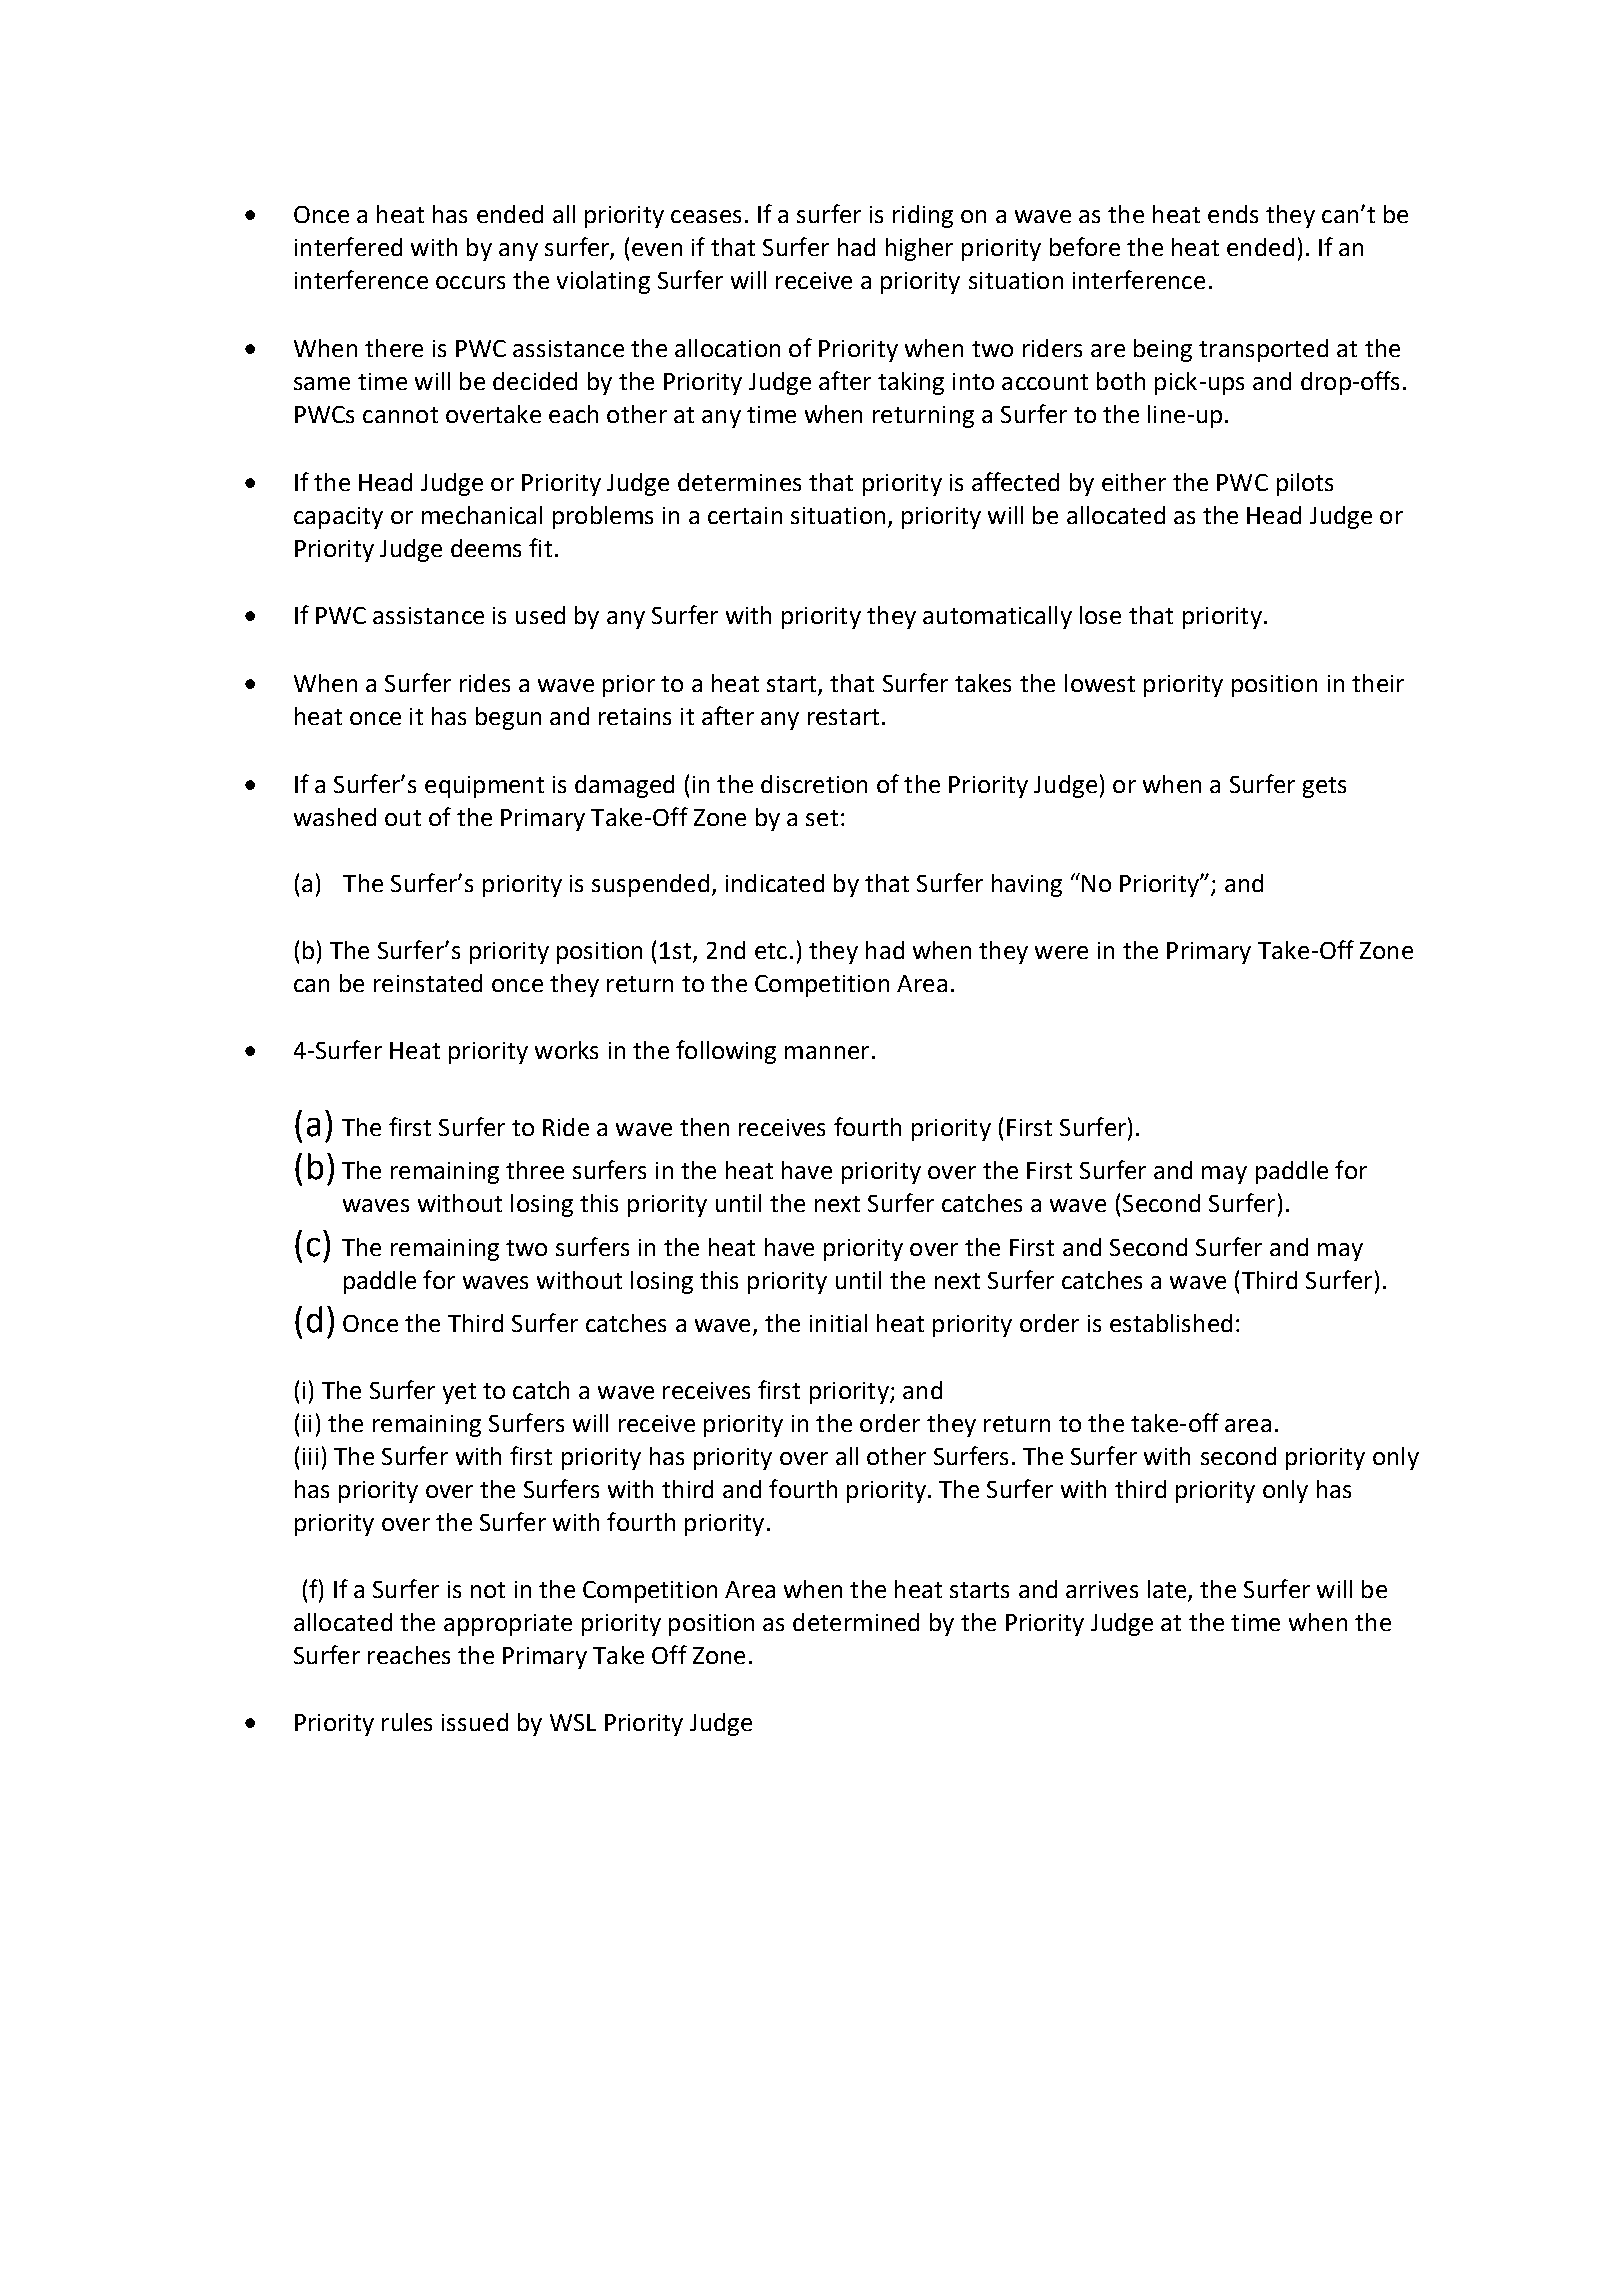  I want to click on higher, so click(919, 249).
